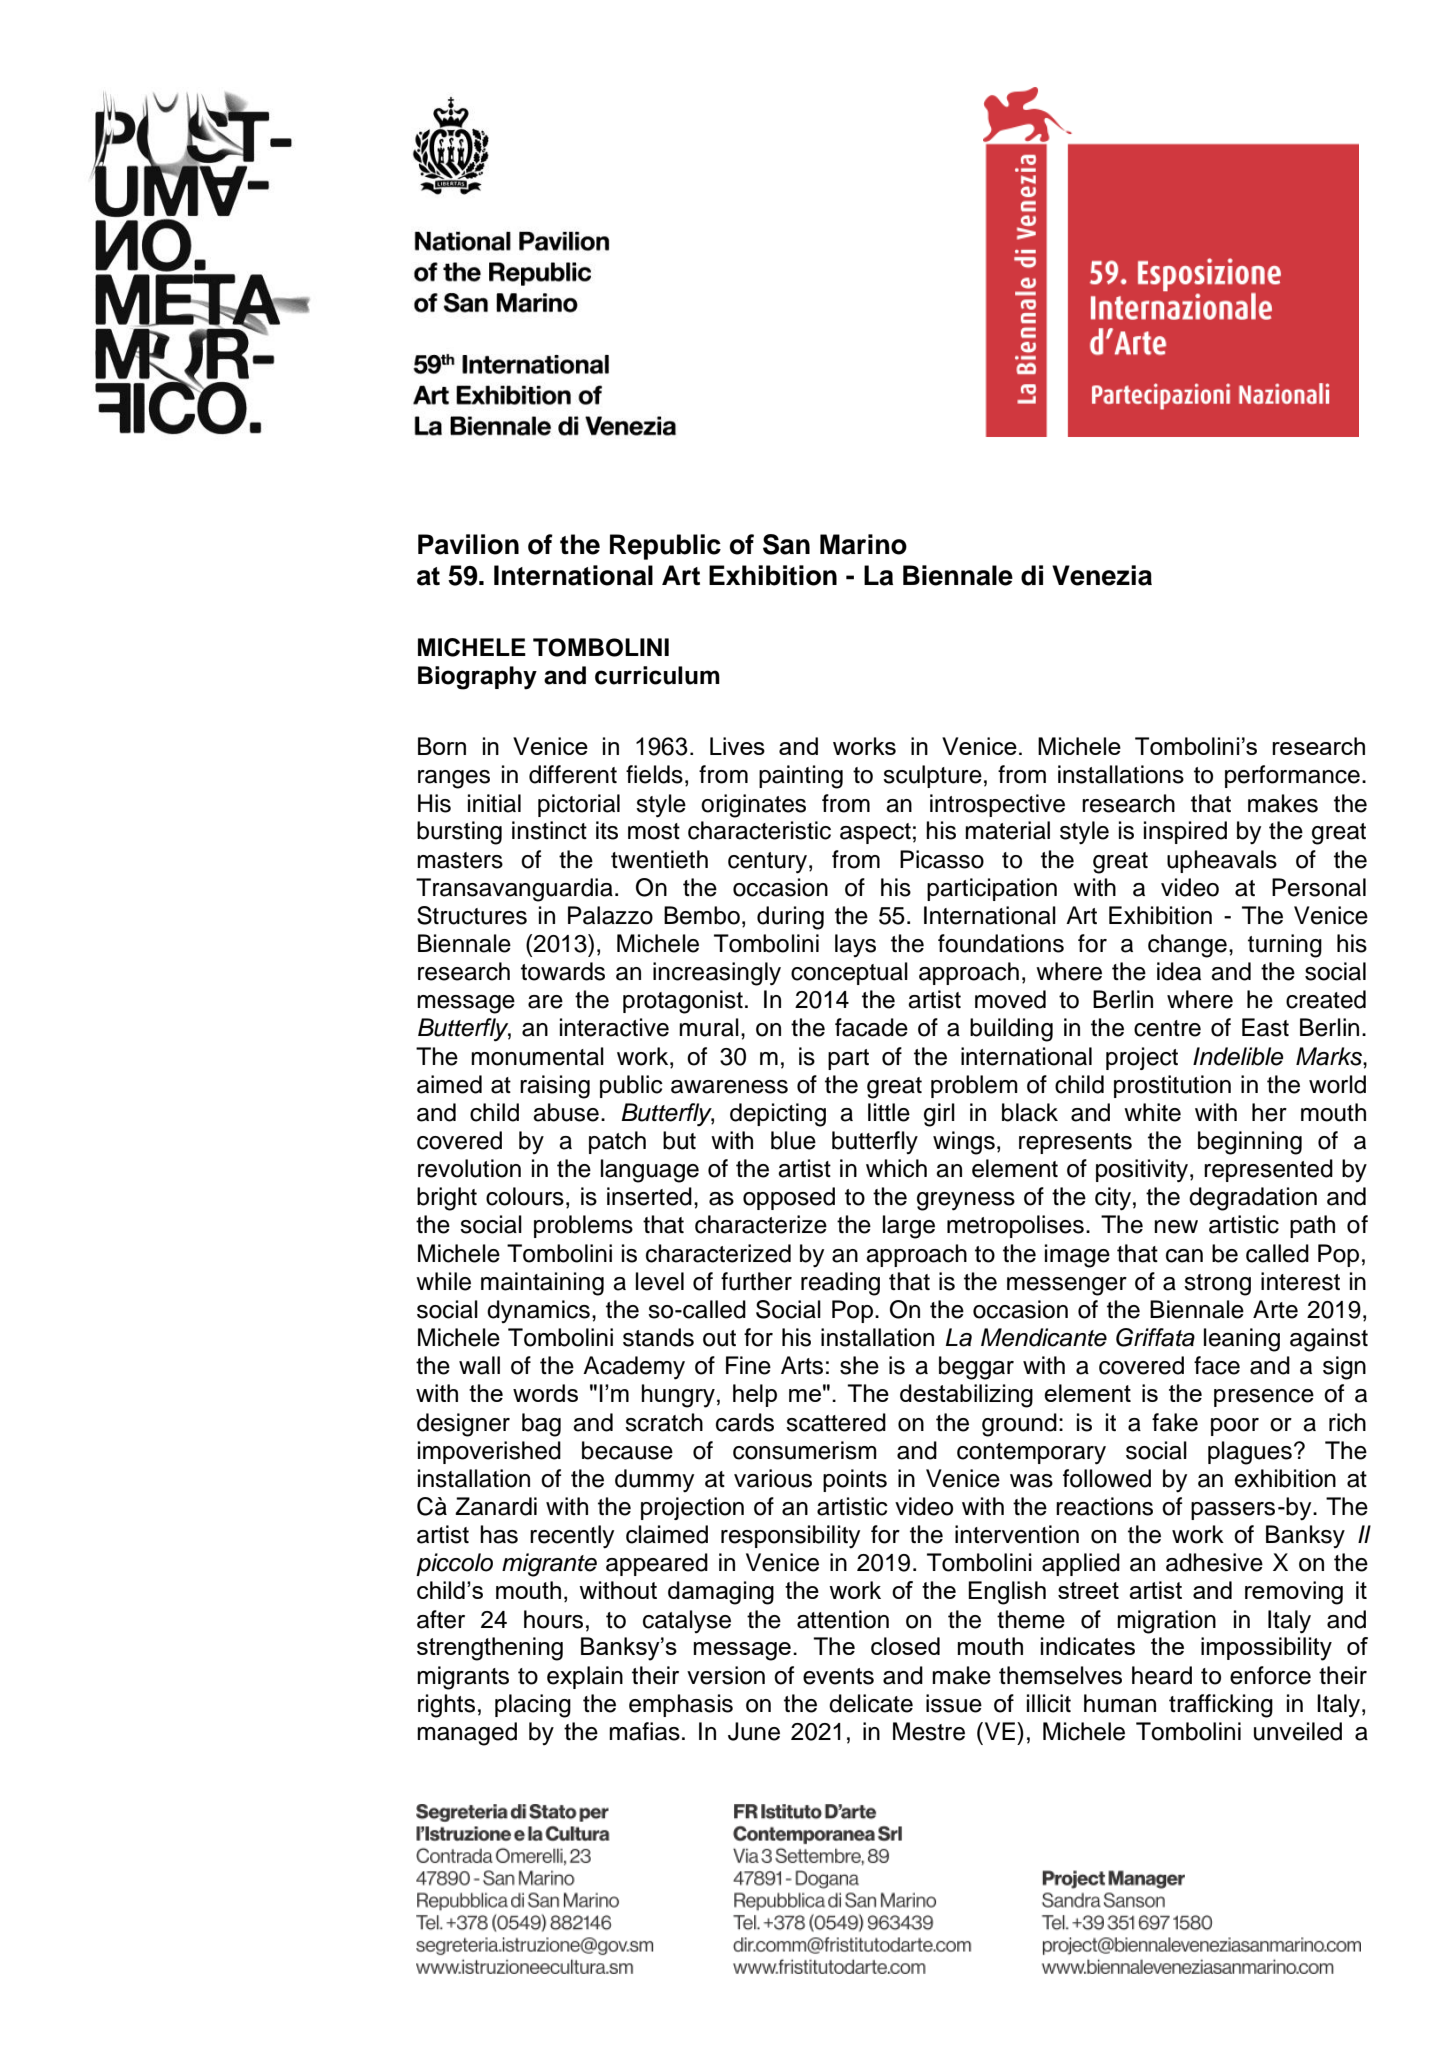 The height and width of the page is (2060, 1456). I want to click on leaning, so click(1242, 1340).
